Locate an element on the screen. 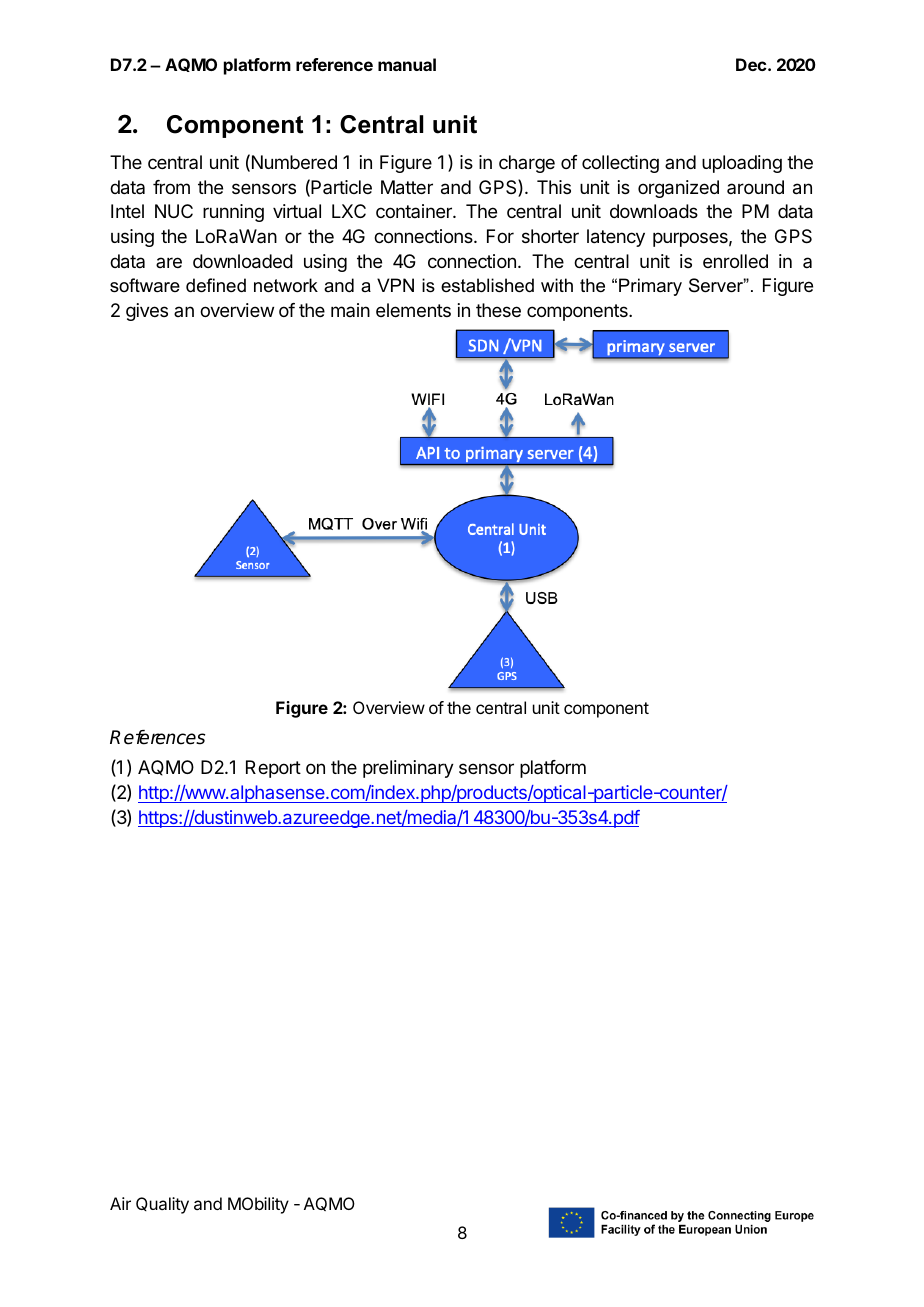 This screenshot has width=924, height=1307. manual is located at coordinates (407, 64).
